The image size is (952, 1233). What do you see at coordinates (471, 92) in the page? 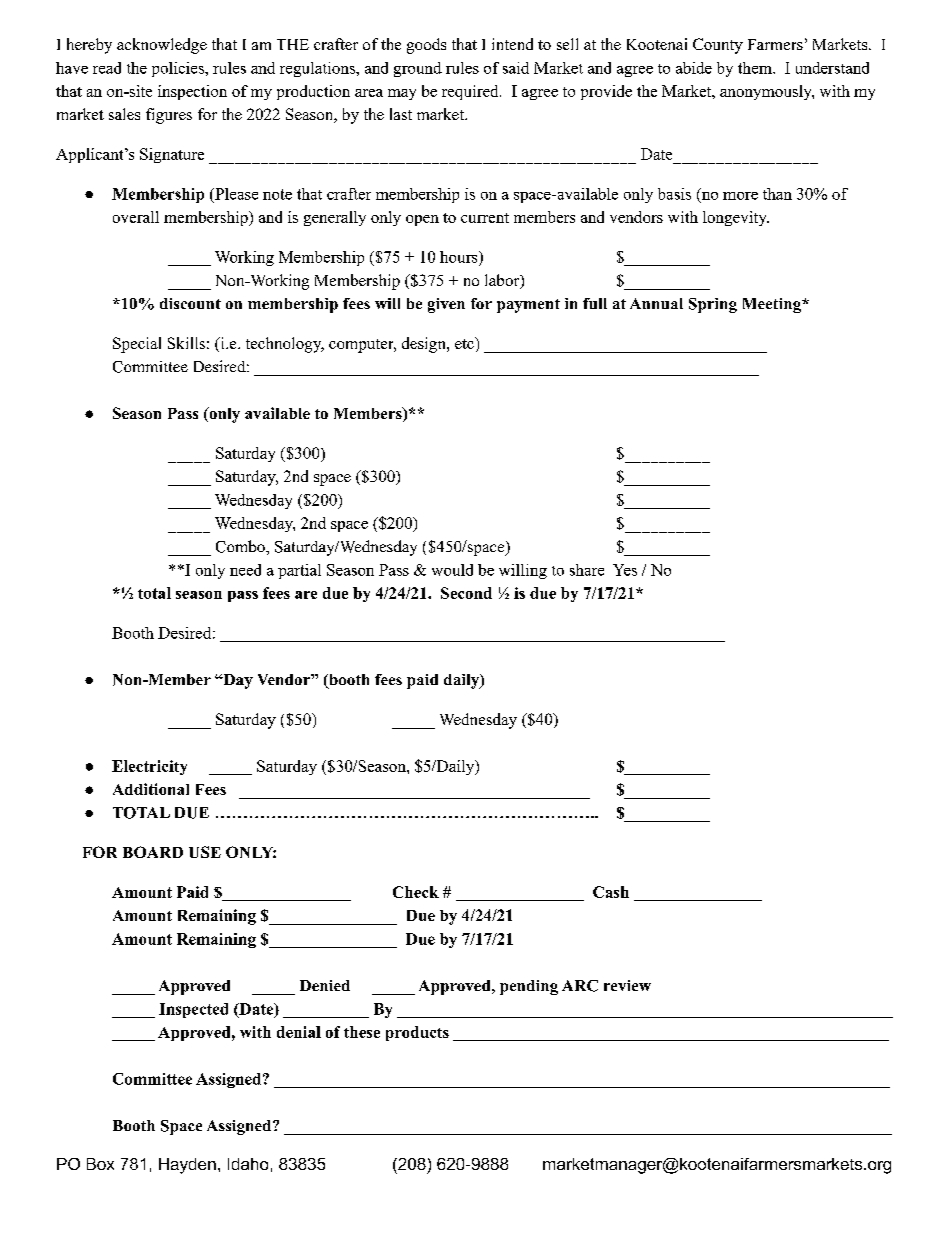
I see `required` at bounding box center [471, 92].
